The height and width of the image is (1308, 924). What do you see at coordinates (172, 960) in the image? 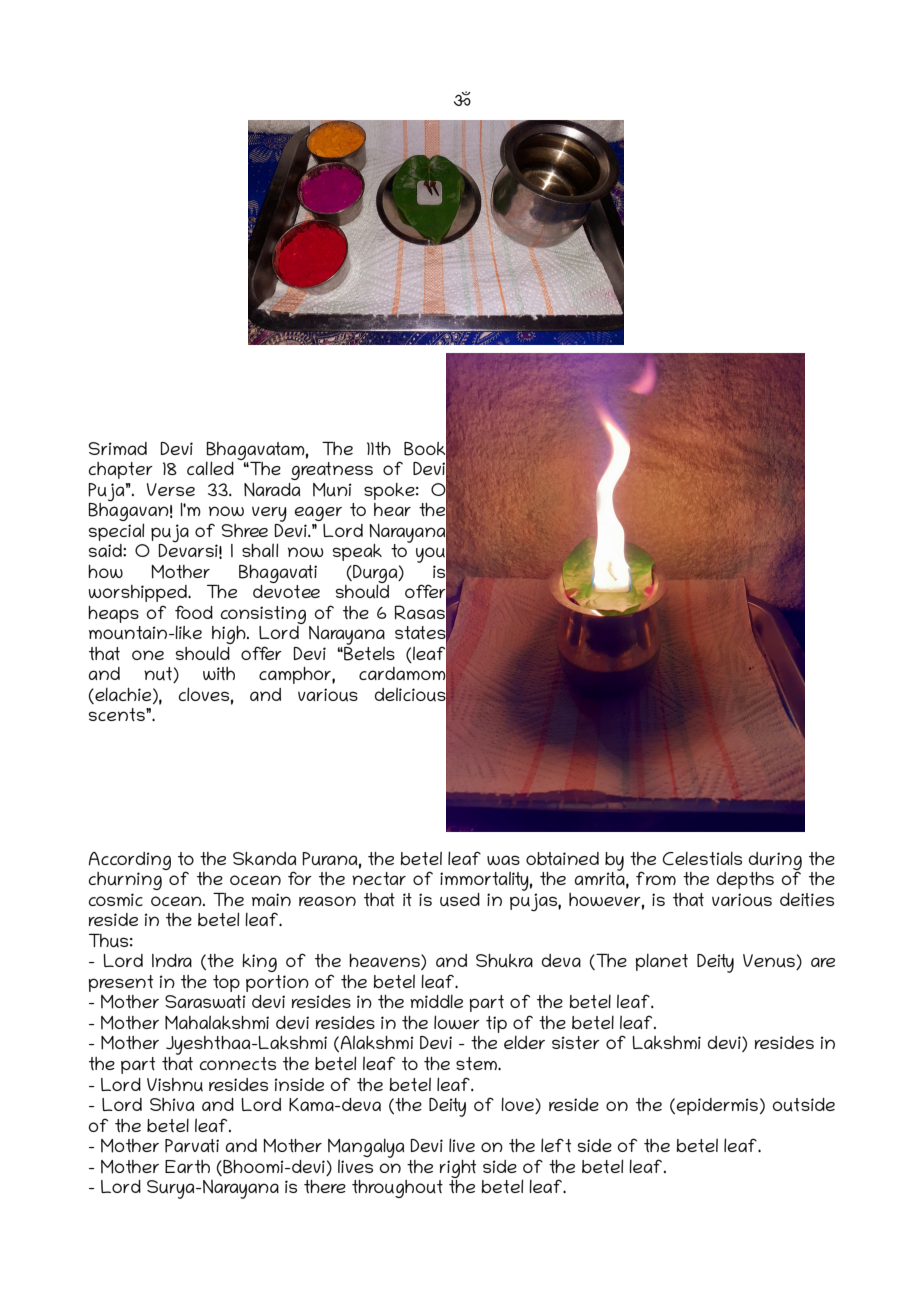
I see `Indra` at bounding box center [172, 960].
